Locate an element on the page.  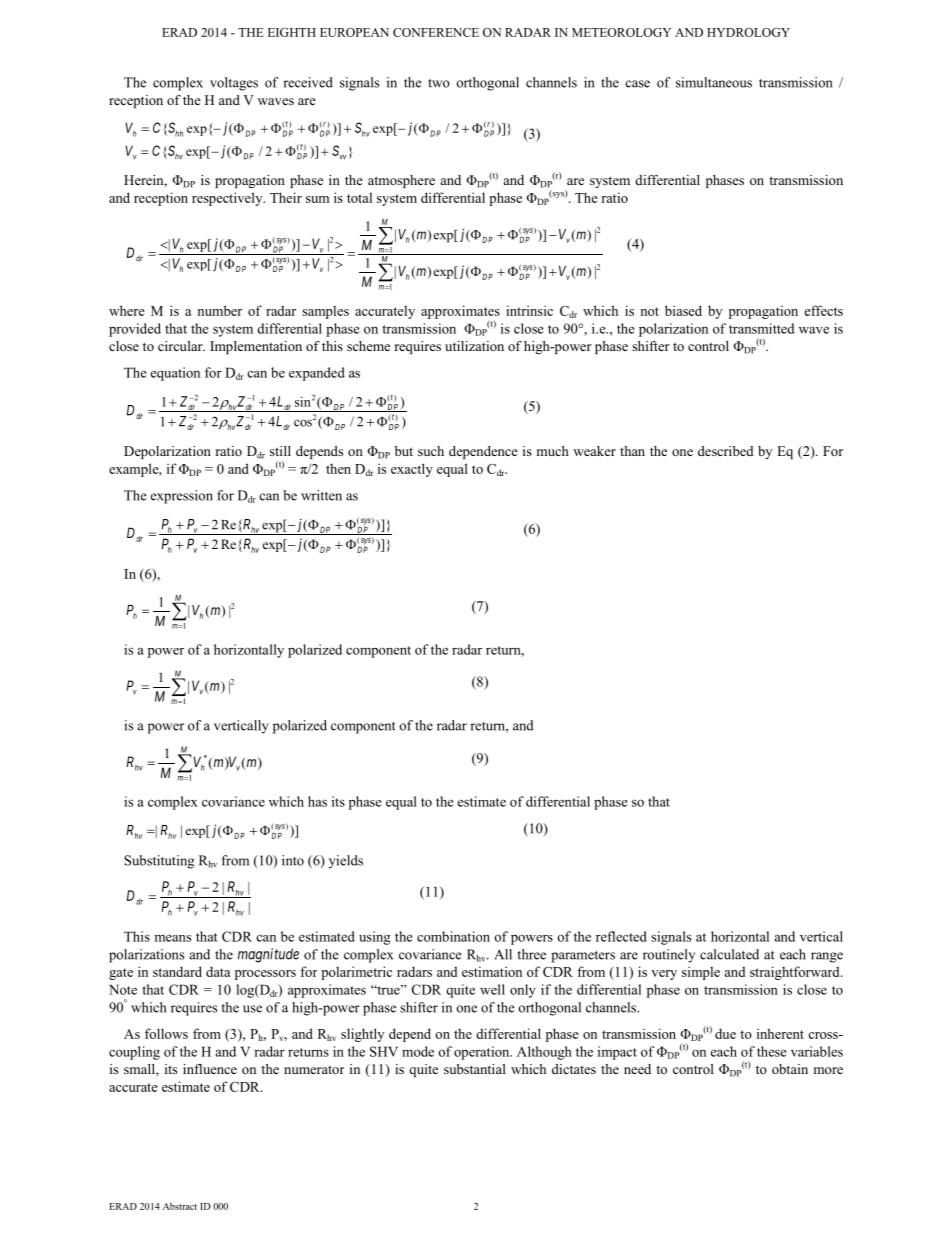
such is located at coordinates (431, 451).
